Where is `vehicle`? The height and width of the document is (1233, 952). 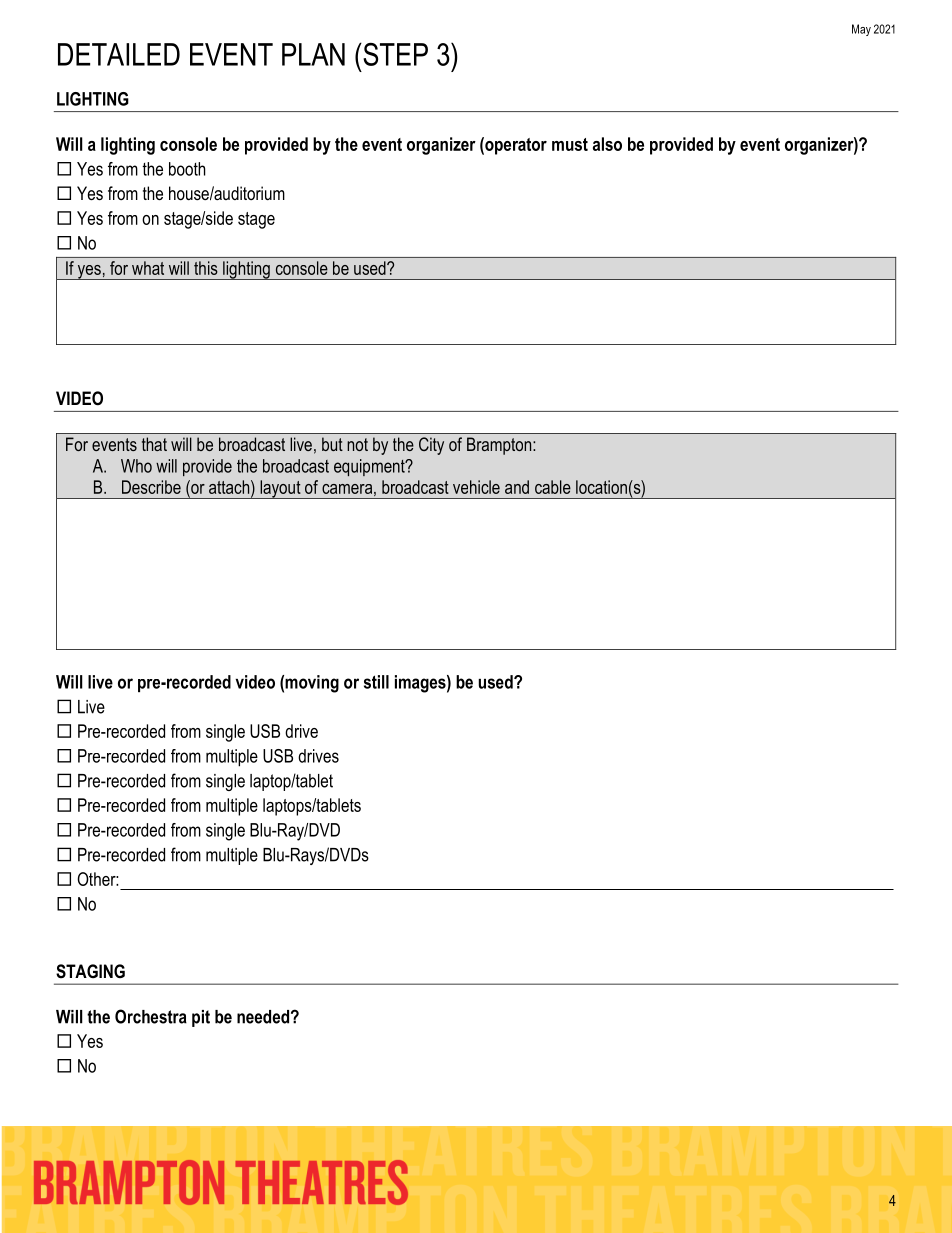
vehicle is located at coordinates (476, 487).
